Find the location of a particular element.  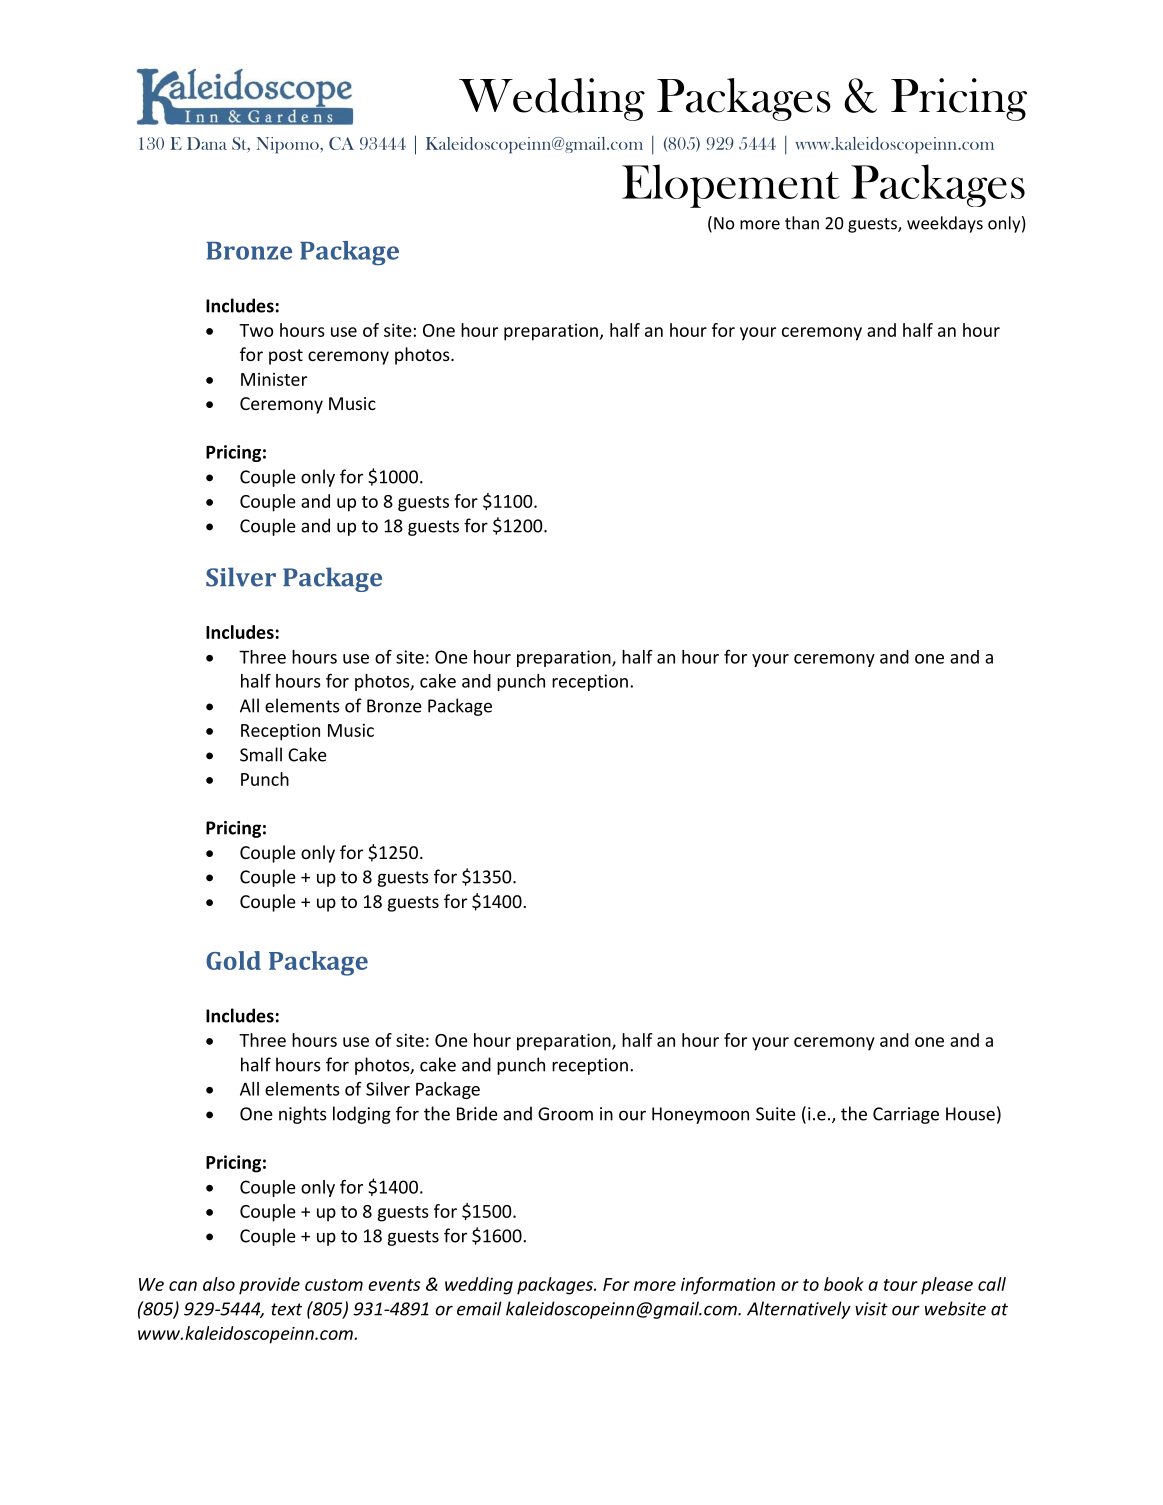

weekdays is located at coordinates (945, 224).
